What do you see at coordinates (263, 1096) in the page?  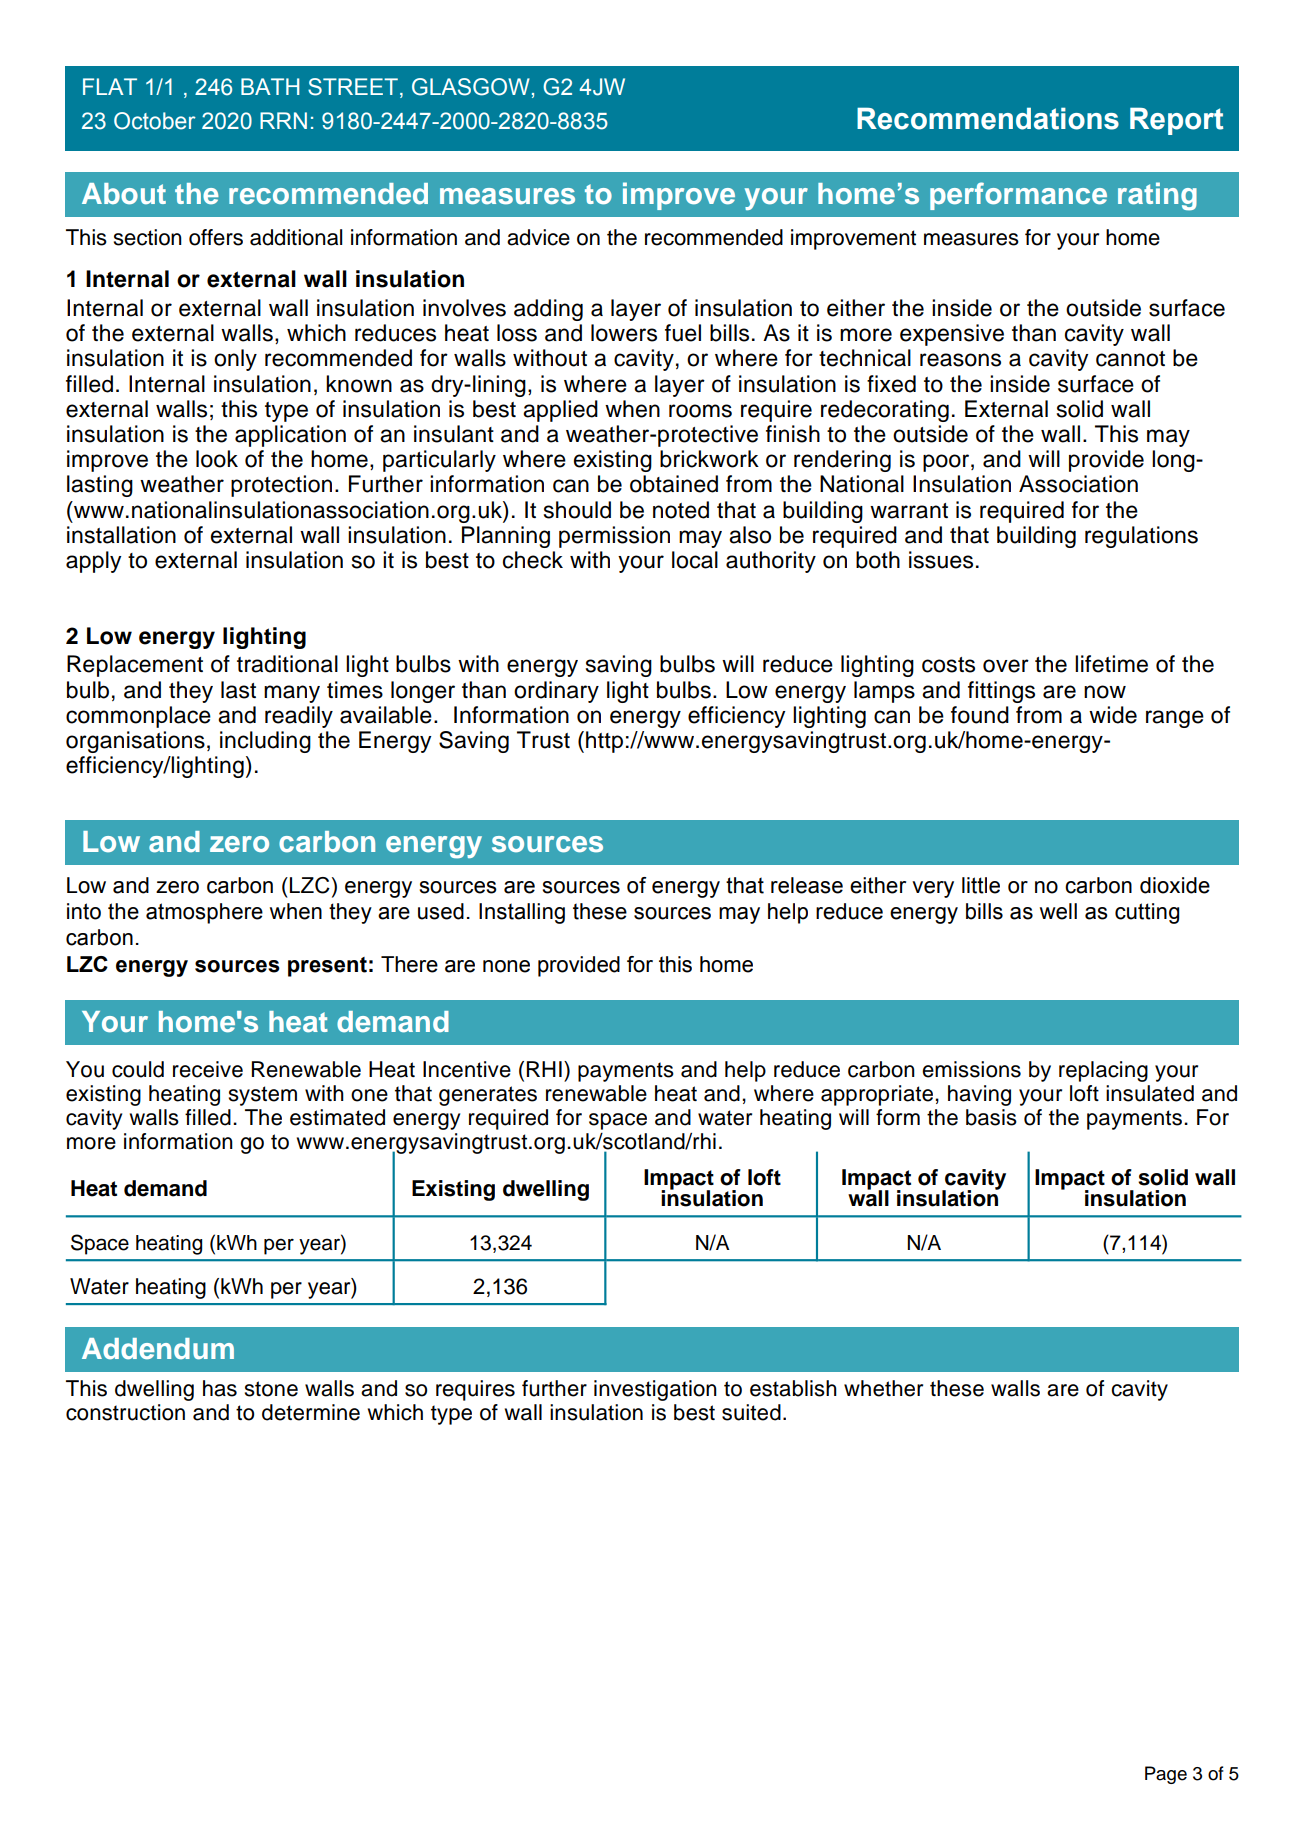 I see `system` at bounding box center [263, 1096].
